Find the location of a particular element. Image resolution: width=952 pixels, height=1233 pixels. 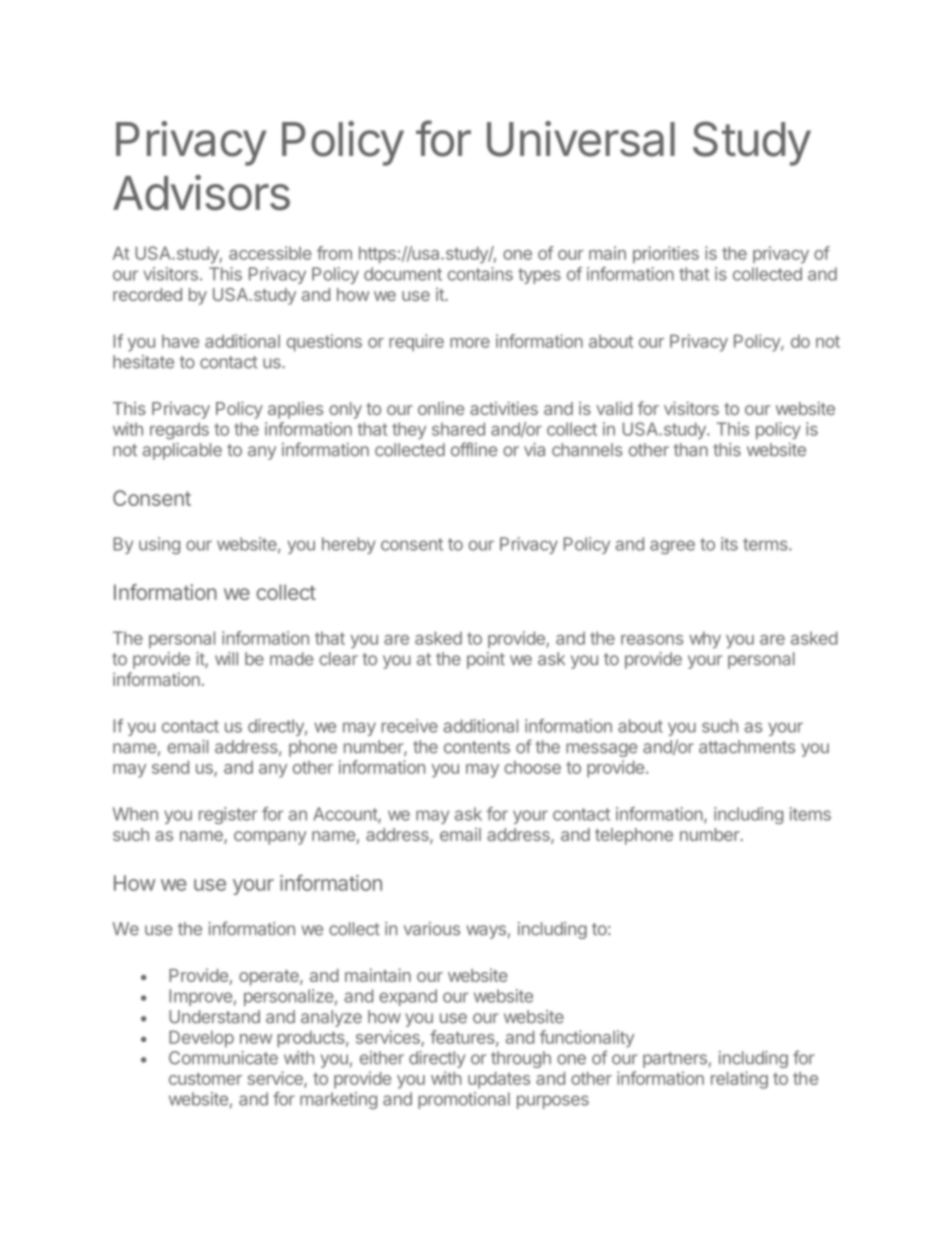

Advisors is located at coordinates (201, 193).
